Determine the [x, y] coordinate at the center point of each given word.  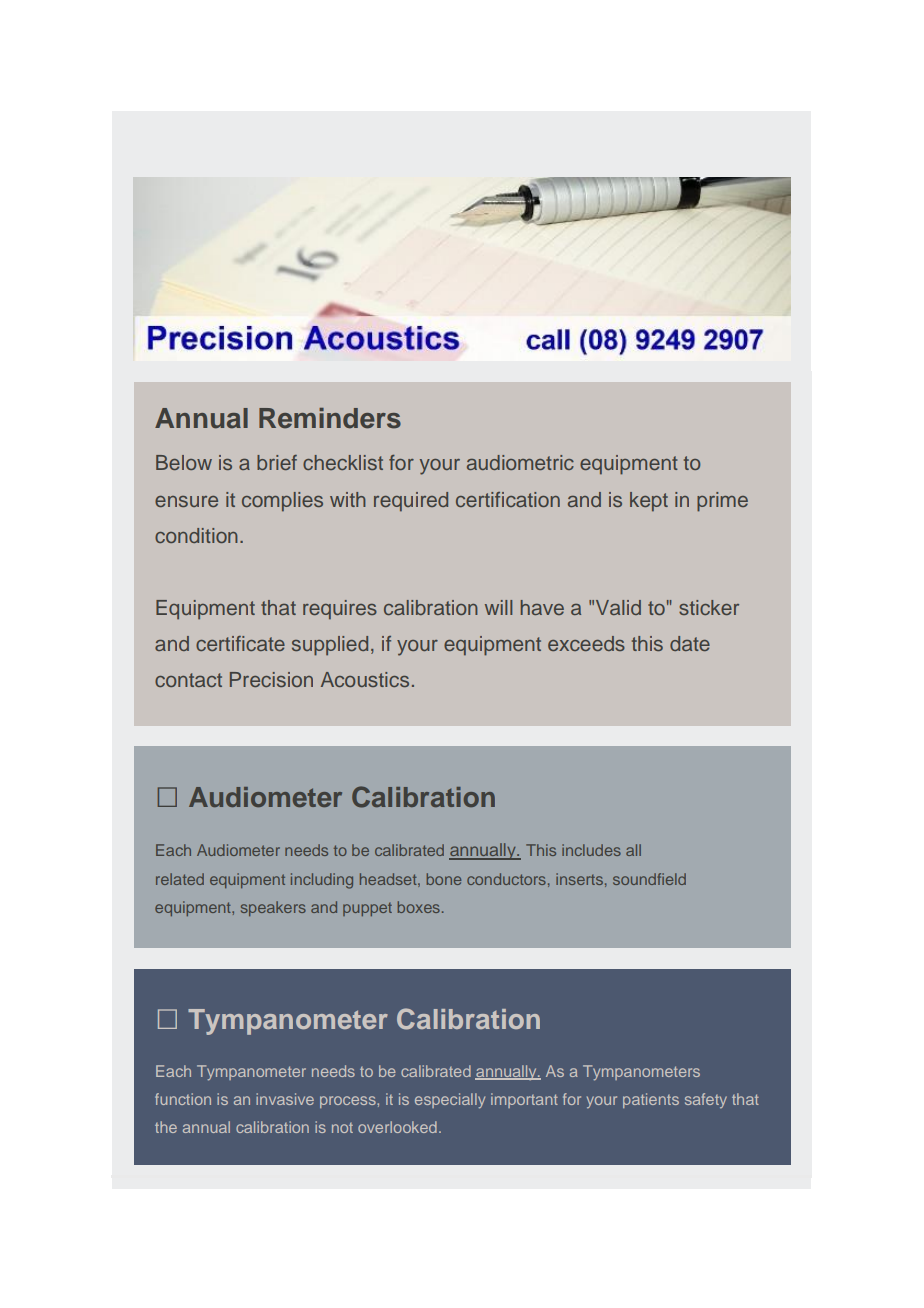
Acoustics [365, 679]
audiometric [520, 462]
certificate [240, 643]
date [690, 643]
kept [649, 502]
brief [277, 462]
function [183, 1099]
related [180, 879]
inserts [579, 879]
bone [444, 879]
